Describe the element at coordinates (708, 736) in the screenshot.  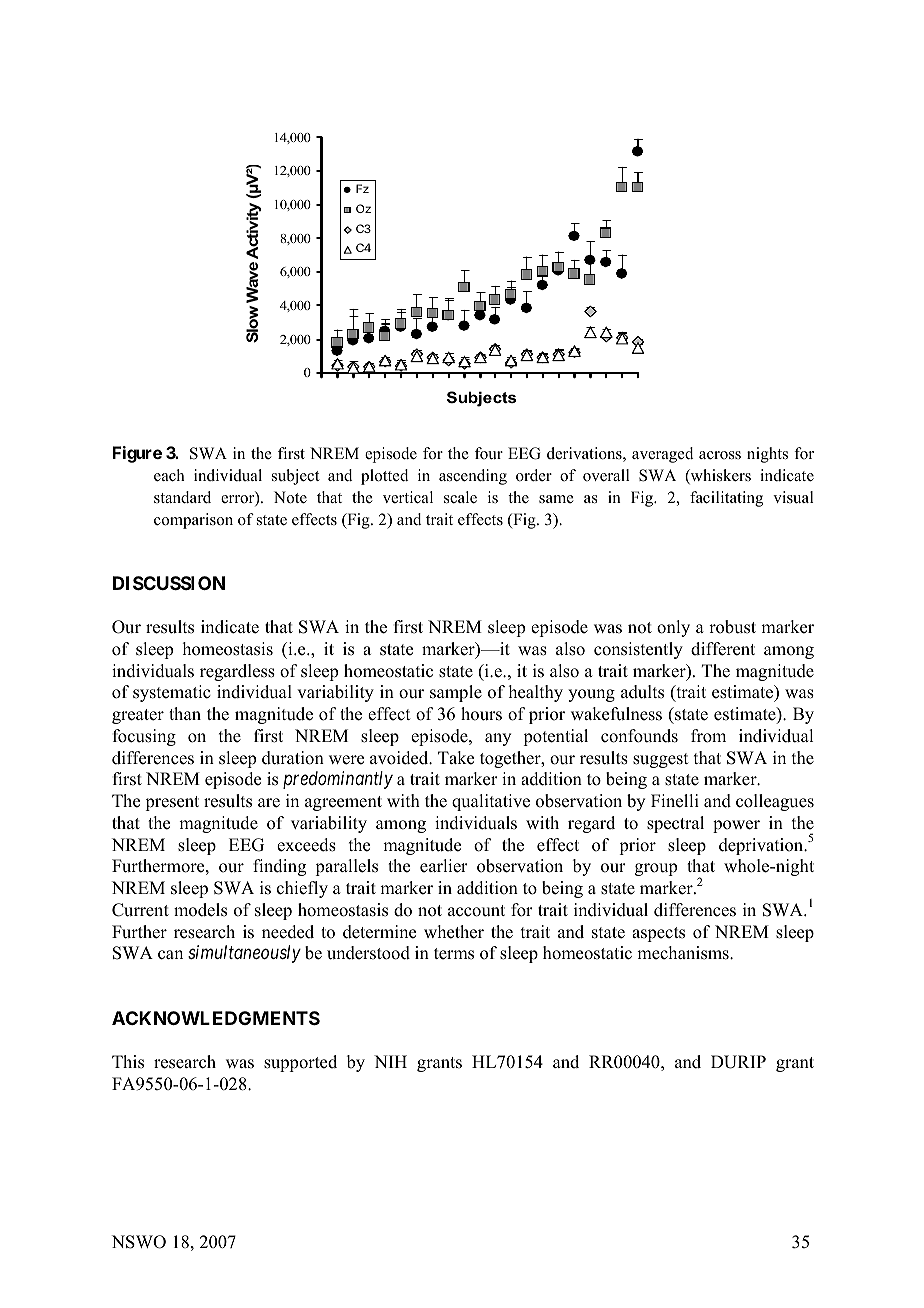
I see `from` at that location.
